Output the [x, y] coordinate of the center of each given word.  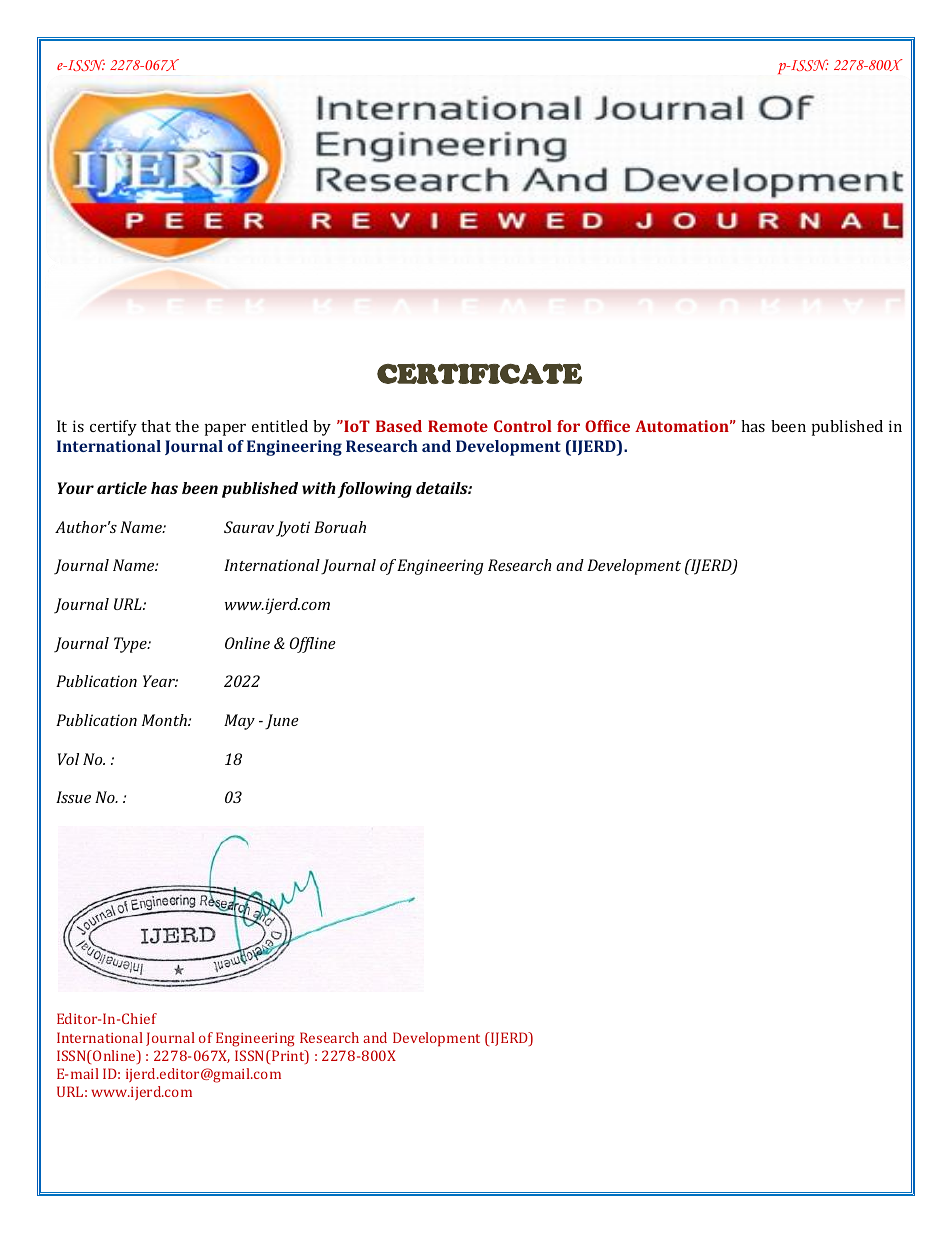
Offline [313, 645]
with [319, 488]
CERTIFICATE [479, 373]
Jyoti [293, 529]
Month [165, 720]
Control [523, 426]
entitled [280, 426]
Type [131, 645]
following [375, 490]
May [239, 722]
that [156, 426]
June [282, 722]
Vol [68, 759]
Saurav [249, 527]
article [122, 488]
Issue [73, 797]
